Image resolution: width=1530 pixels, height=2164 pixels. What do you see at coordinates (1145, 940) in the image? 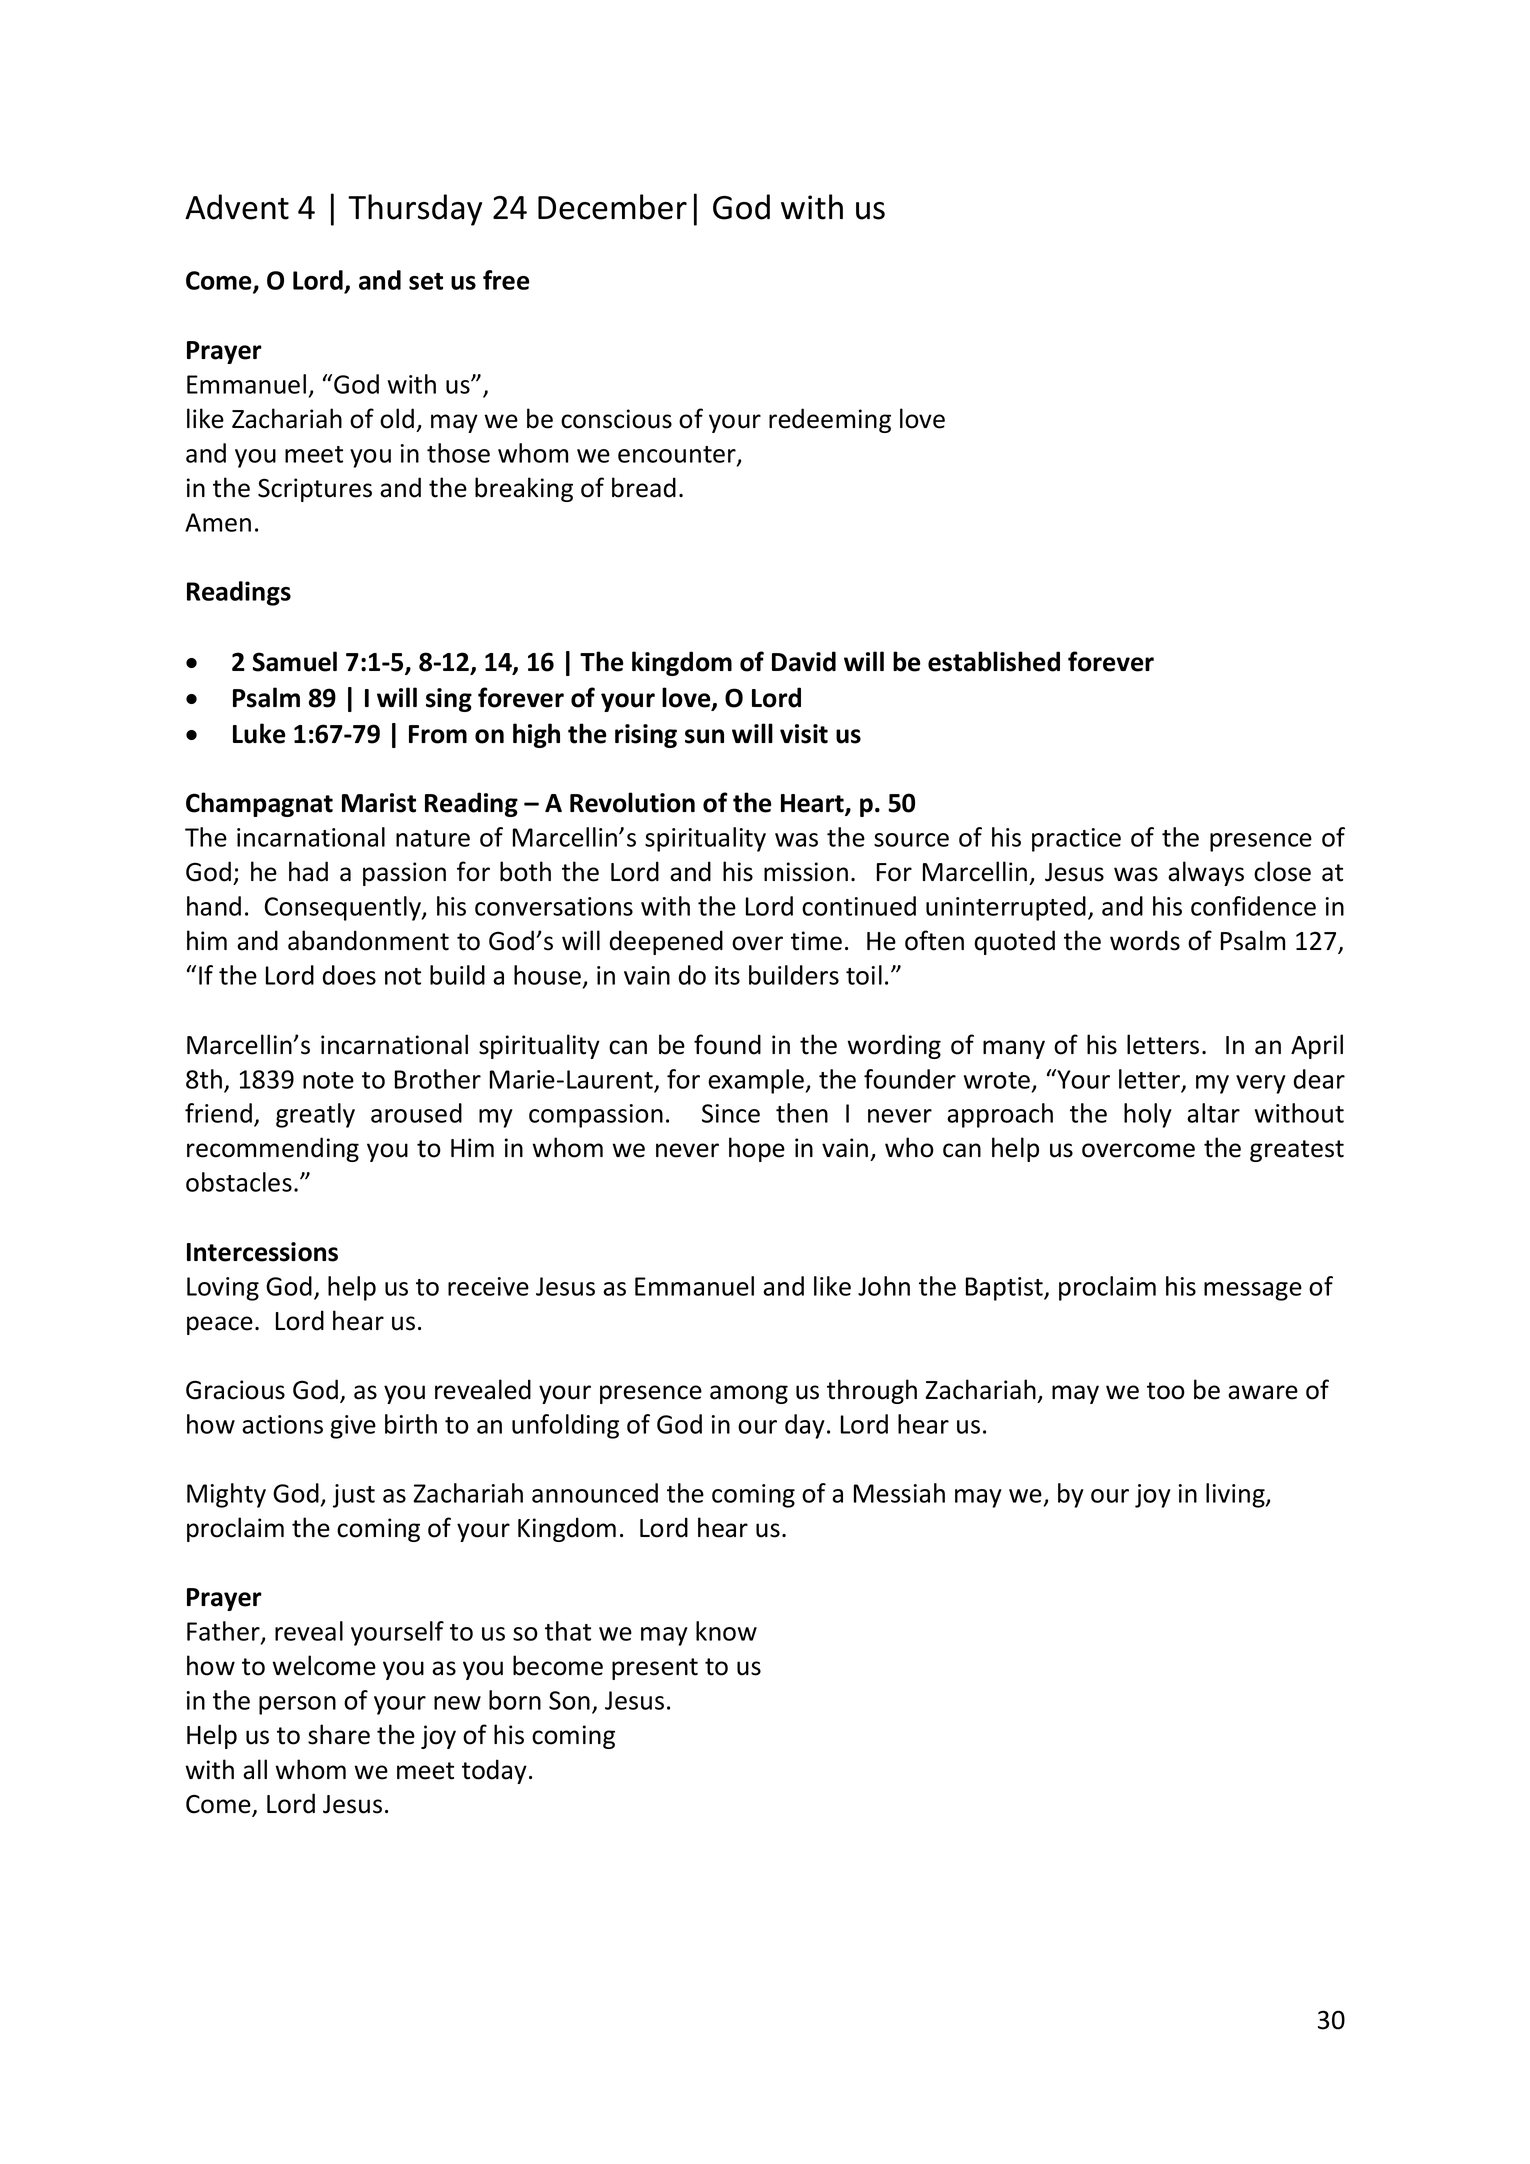
I see `words` at bounding box center [1145, 940].
